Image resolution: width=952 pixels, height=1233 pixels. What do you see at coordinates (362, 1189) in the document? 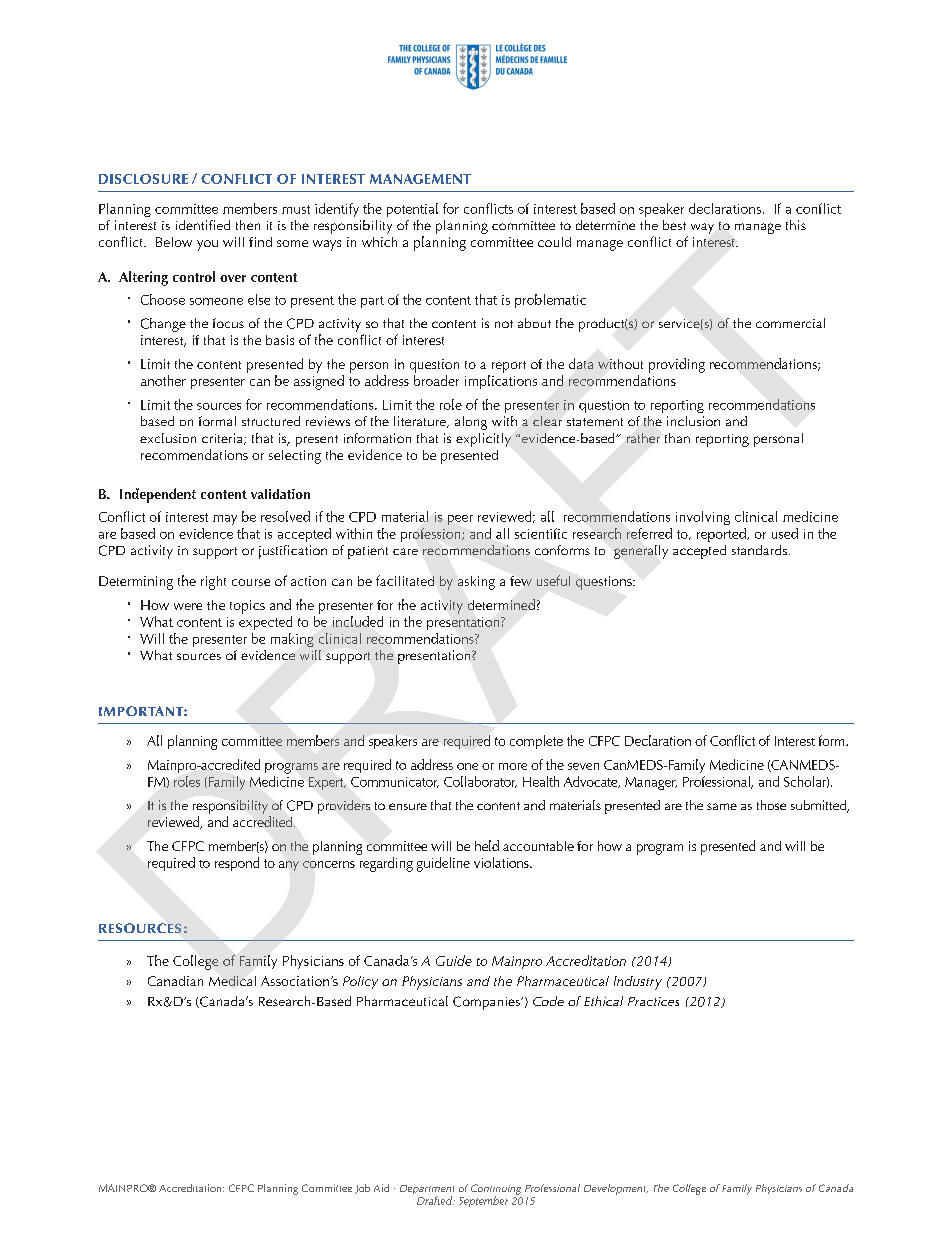
I see `Job` at bounding box center [362, 1189].
